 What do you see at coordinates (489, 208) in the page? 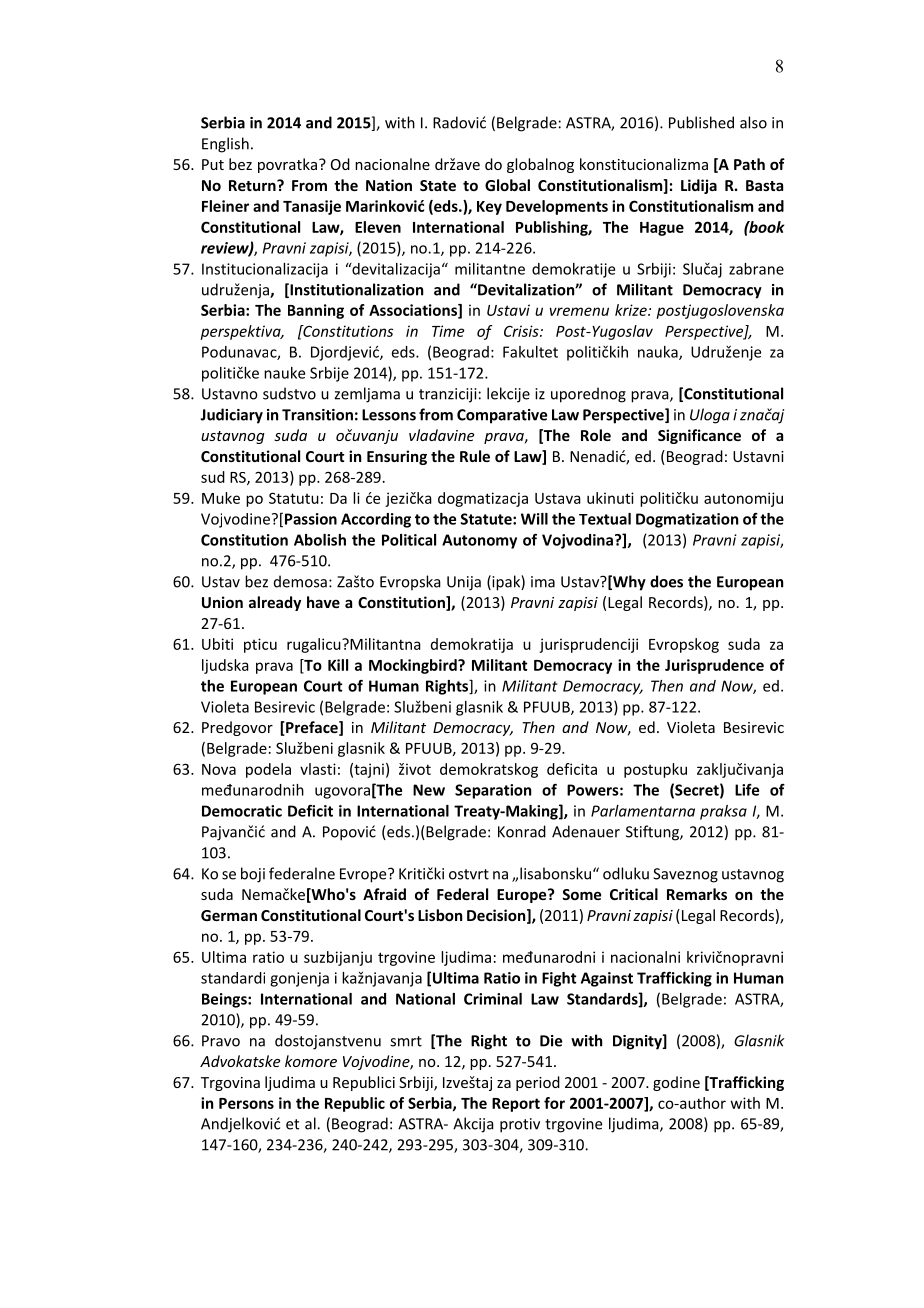
I see `Key` at bounding box center [489, 208].
